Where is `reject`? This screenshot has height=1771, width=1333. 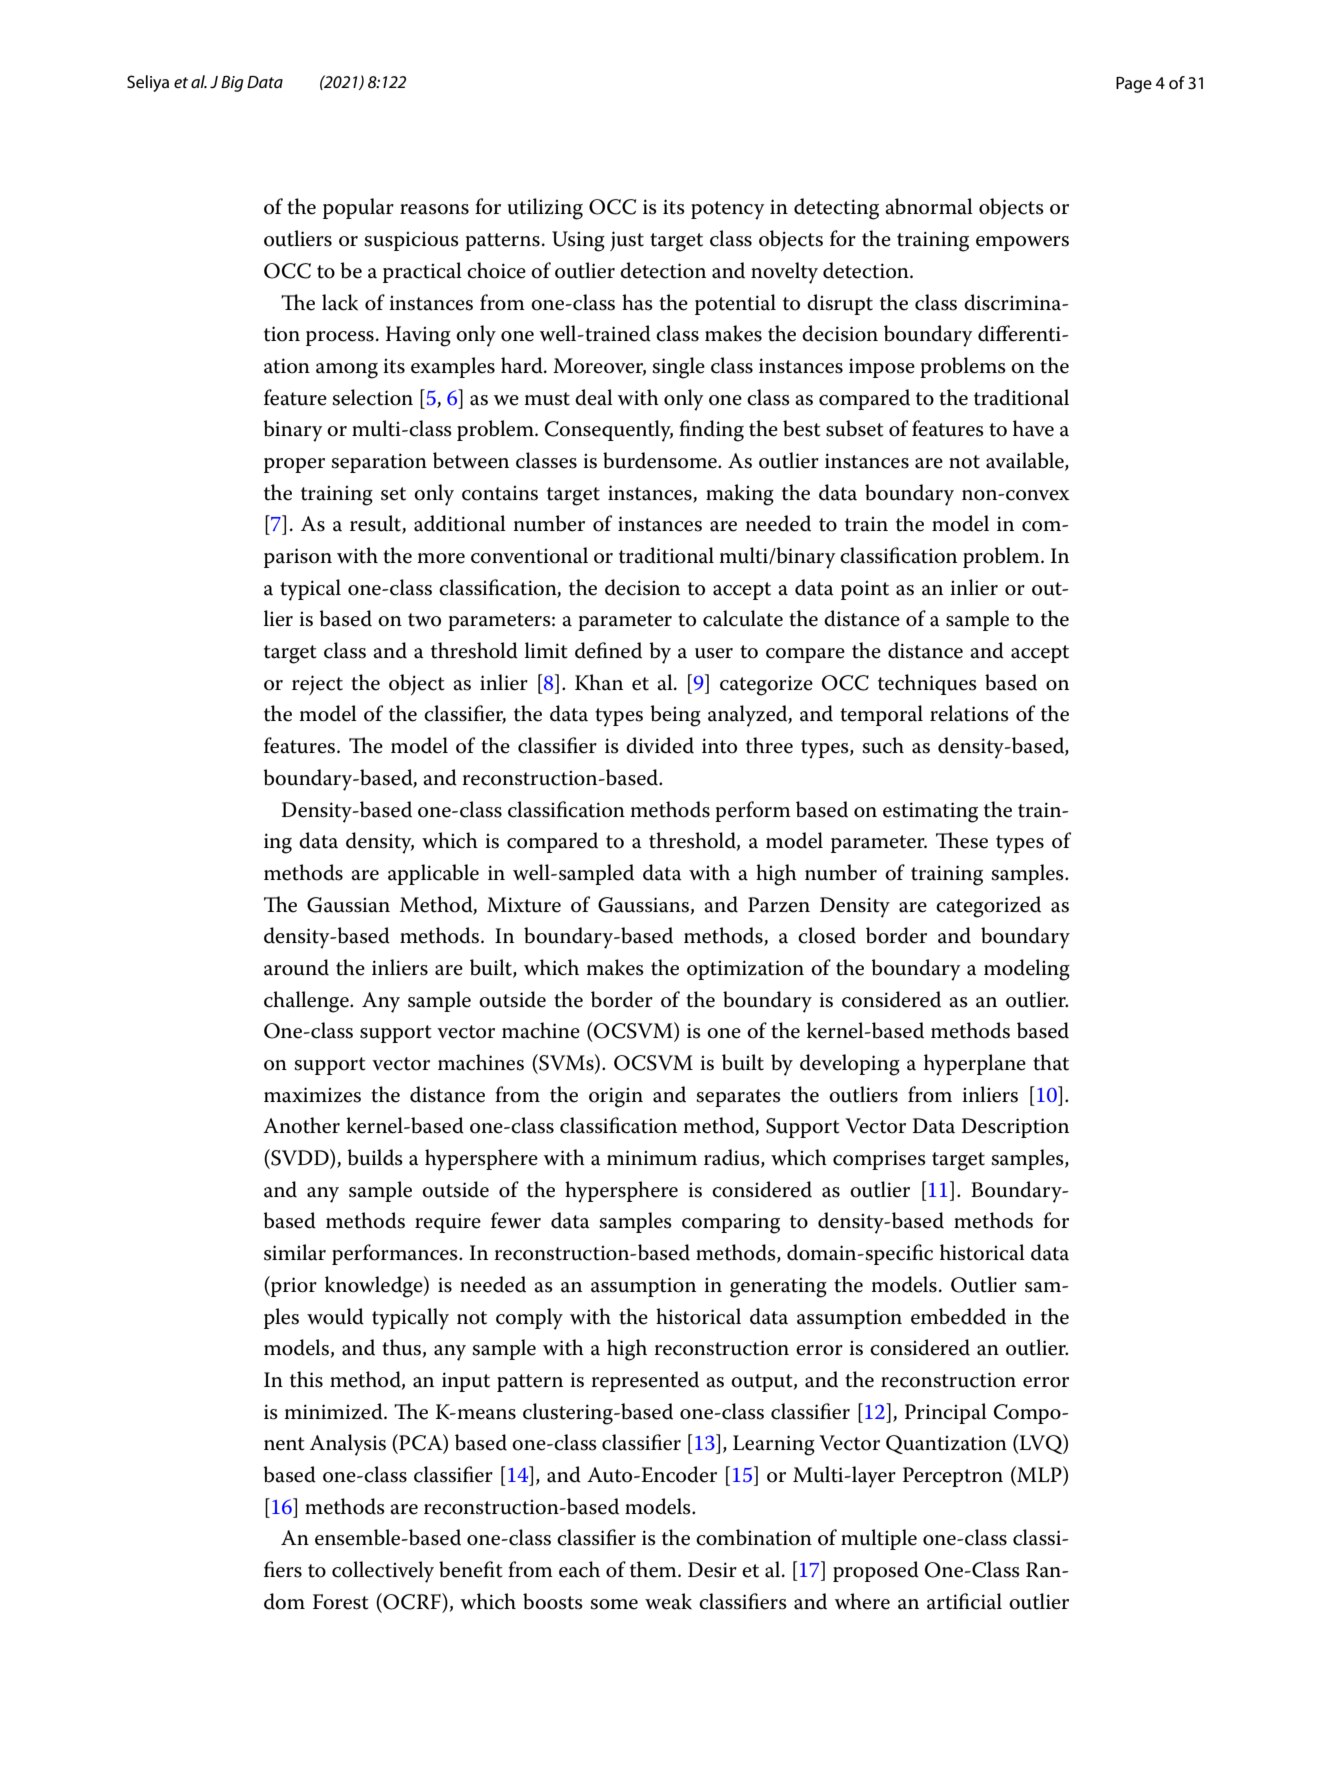 reject is located at coordinates (317, 685).
